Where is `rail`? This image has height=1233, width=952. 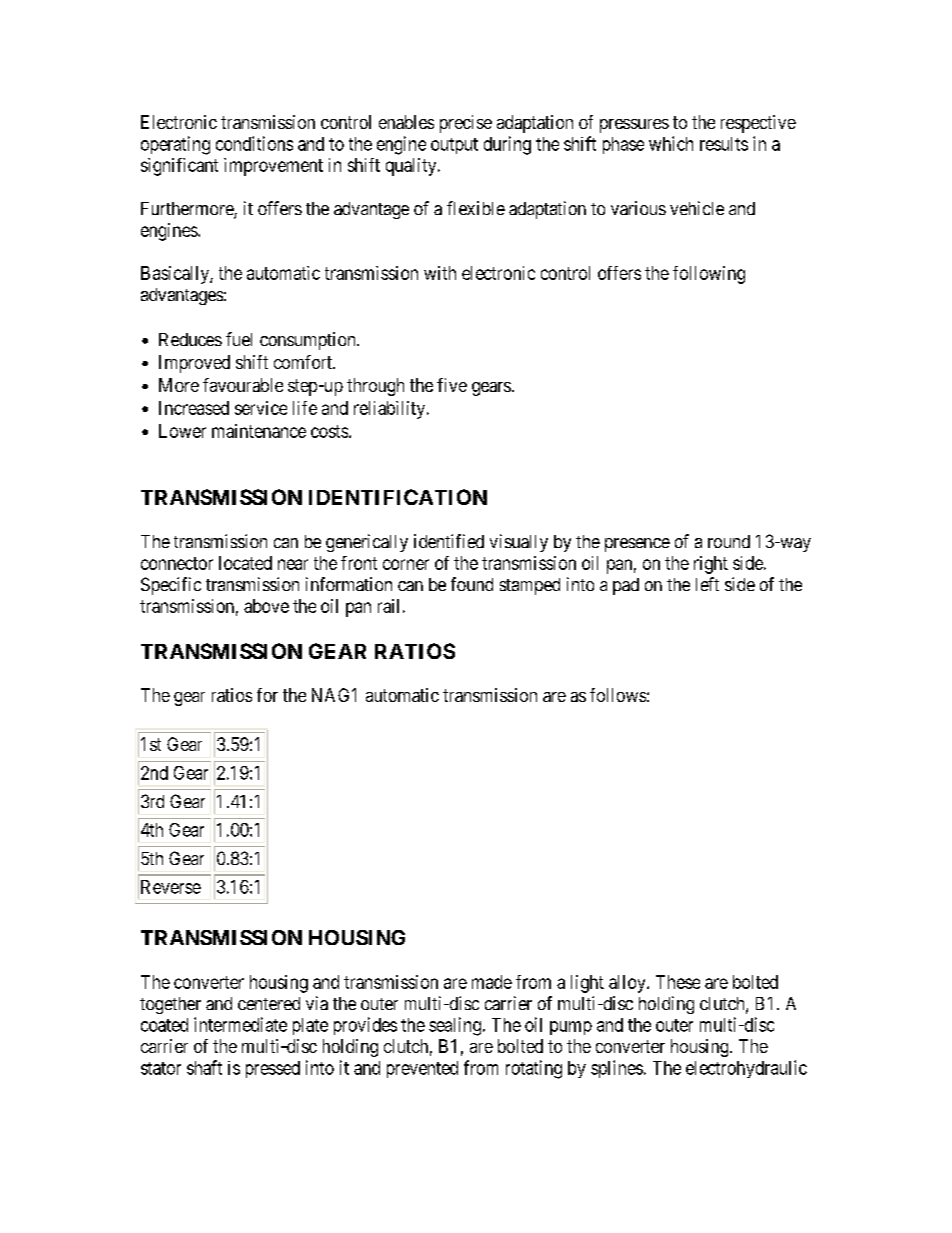 rail is located at coordinates (388, 606).
